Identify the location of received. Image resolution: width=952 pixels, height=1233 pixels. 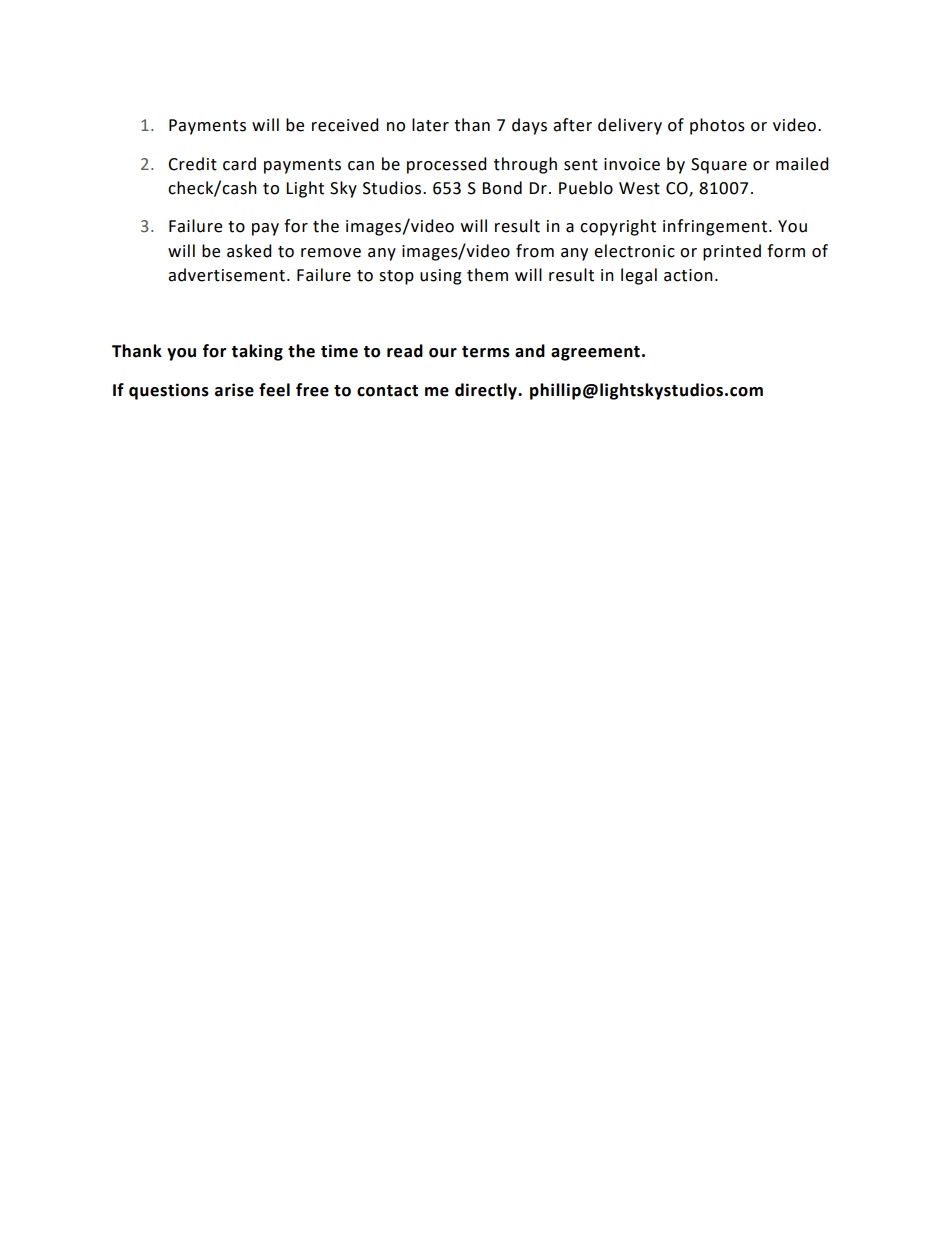
(345, 125).
